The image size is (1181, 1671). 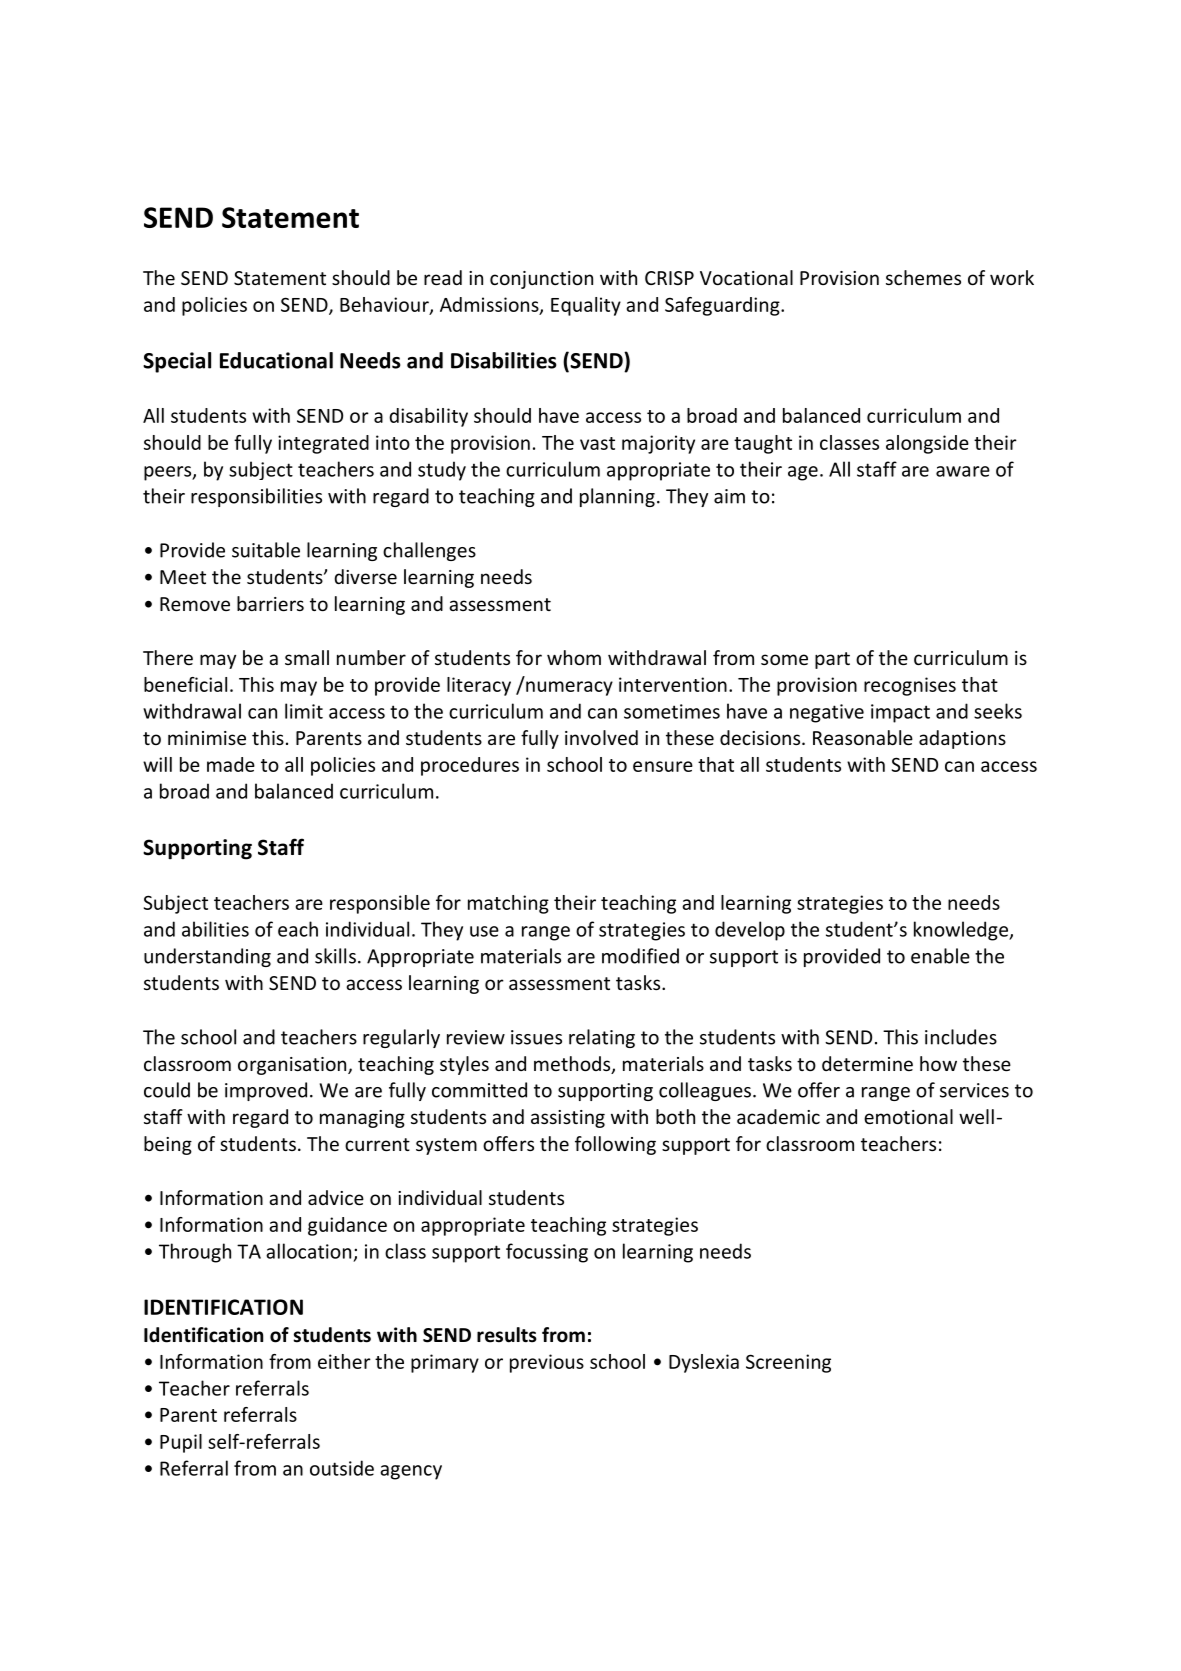 I want to click on Equality, so click(x=586, y=306).
